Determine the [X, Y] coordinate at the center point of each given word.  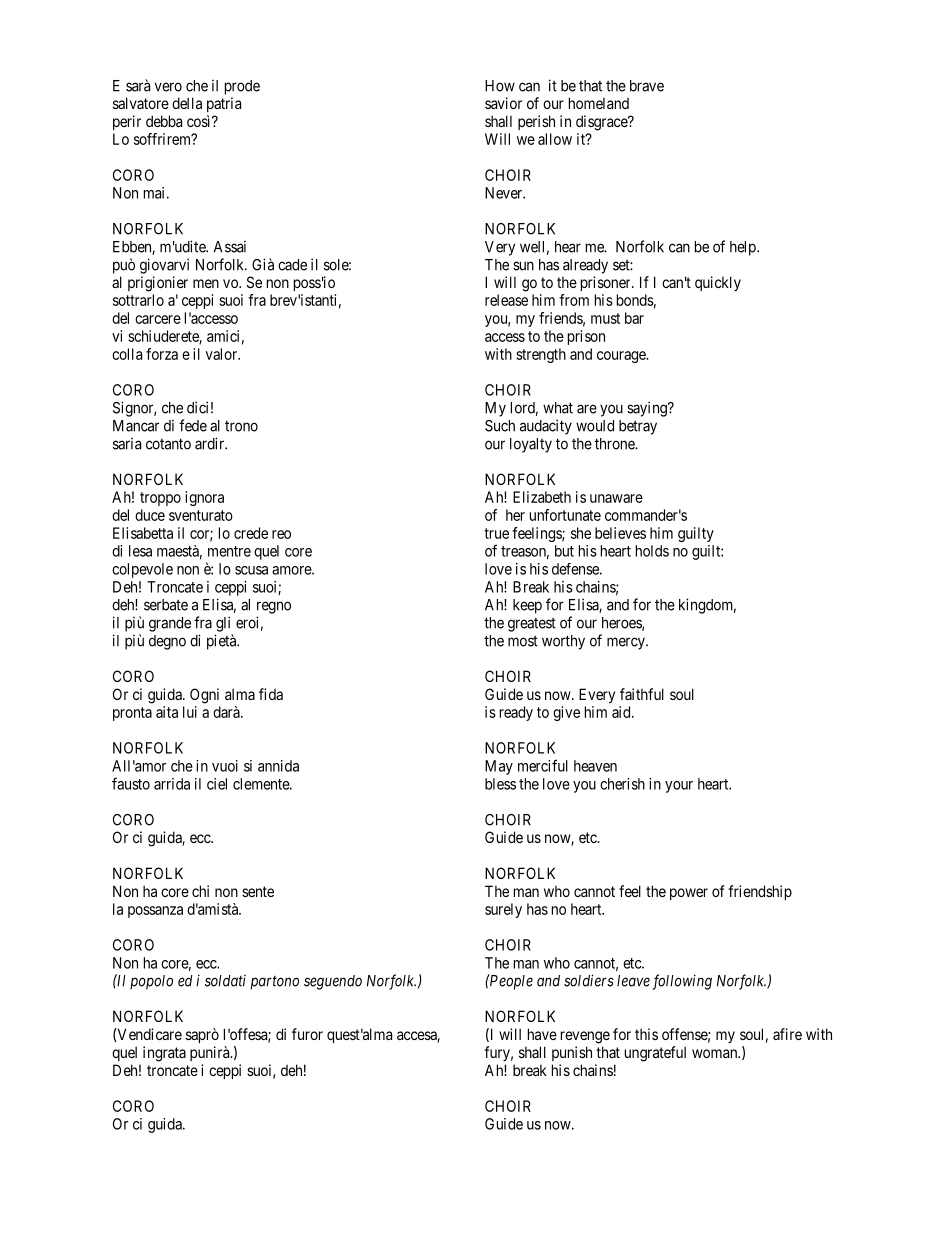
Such [500, 426]
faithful [642, 694]
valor [222, 354]
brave [647, 86]
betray [638, 427]
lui [190, 712]
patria [224, 104]
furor [307, 1034]
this [646, 1034]
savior [503, 103]
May [499, 767]
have [542, 1034]
